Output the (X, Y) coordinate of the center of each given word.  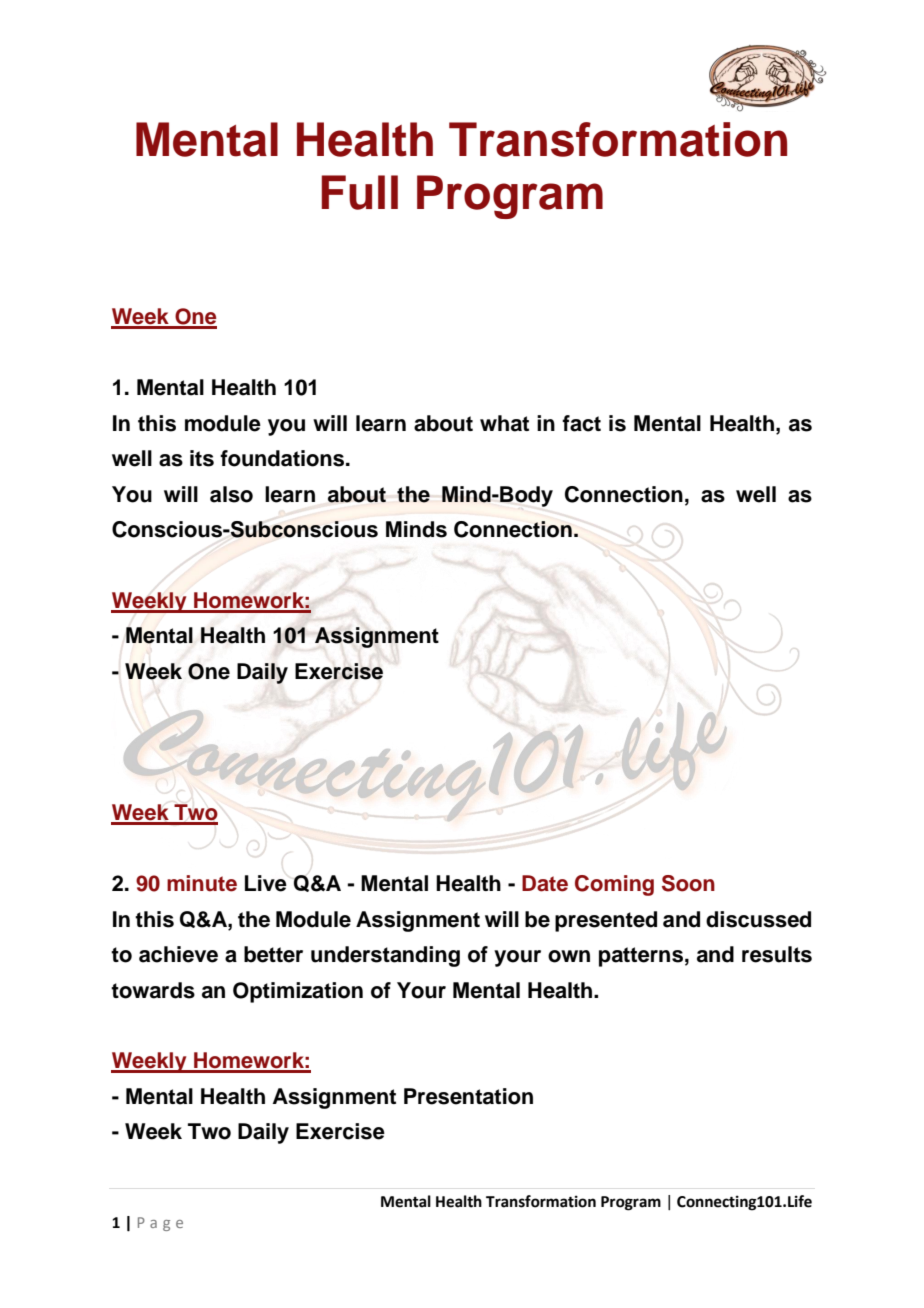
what (504, 423)
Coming (614, 885)
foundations (283, 458)
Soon (688, 883)
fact (581, 423)
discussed (758, 919)
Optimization (298, 992)
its (202, 458)
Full (360, 192)
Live (266, 883)
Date (545, 883)
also (231, 494)
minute (202, 883)
